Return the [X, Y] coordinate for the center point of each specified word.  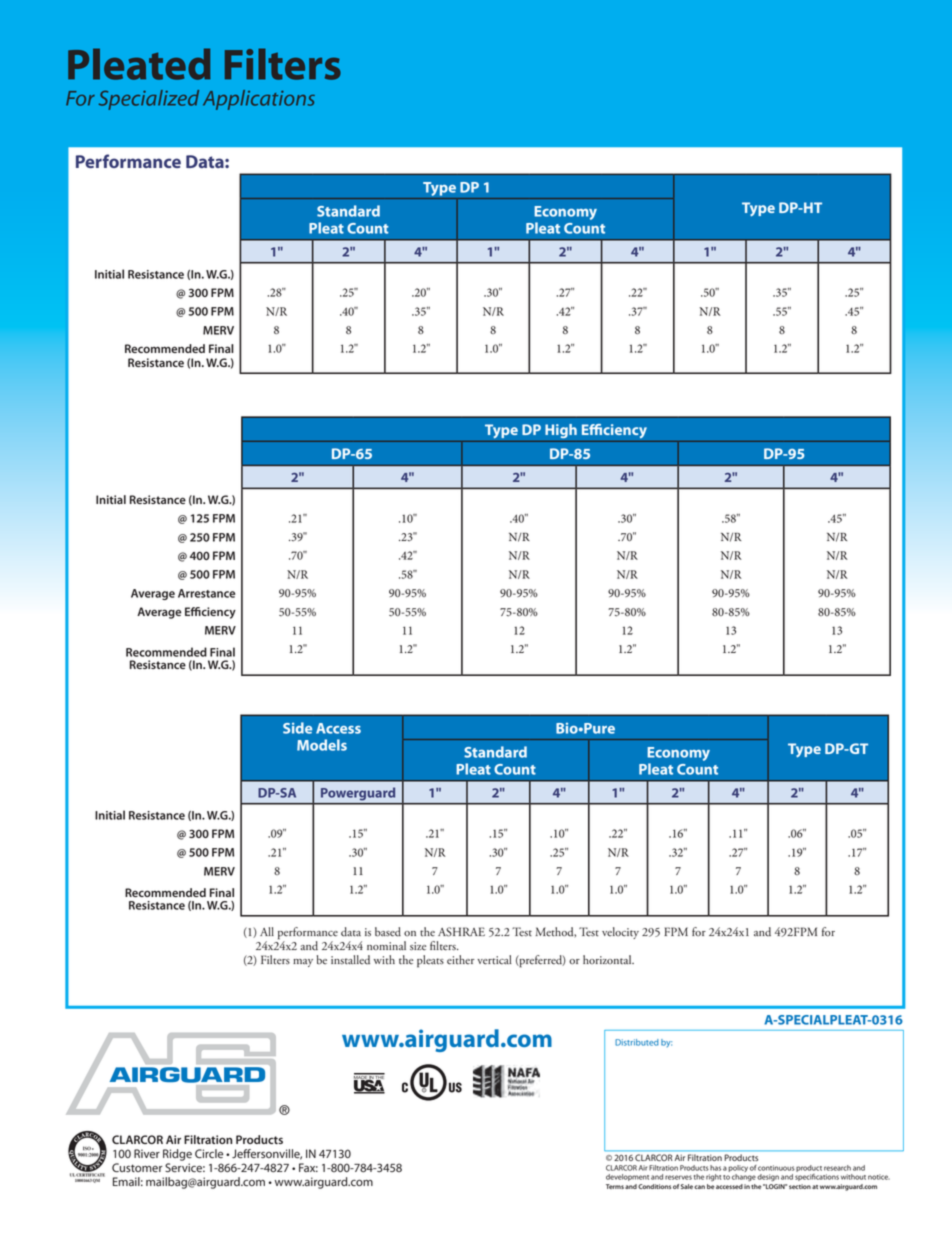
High [561, 431]
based [388, 932]
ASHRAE [461, 932]
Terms [615, 1186]
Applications [259, 100]
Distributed [637, 1042]
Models [322, 745]
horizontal [608, 959]
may [303, 963]
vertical [494, 960]
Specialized [149, 100]
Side [297, 728]
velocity [620, 933]
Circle [209, 1154]
